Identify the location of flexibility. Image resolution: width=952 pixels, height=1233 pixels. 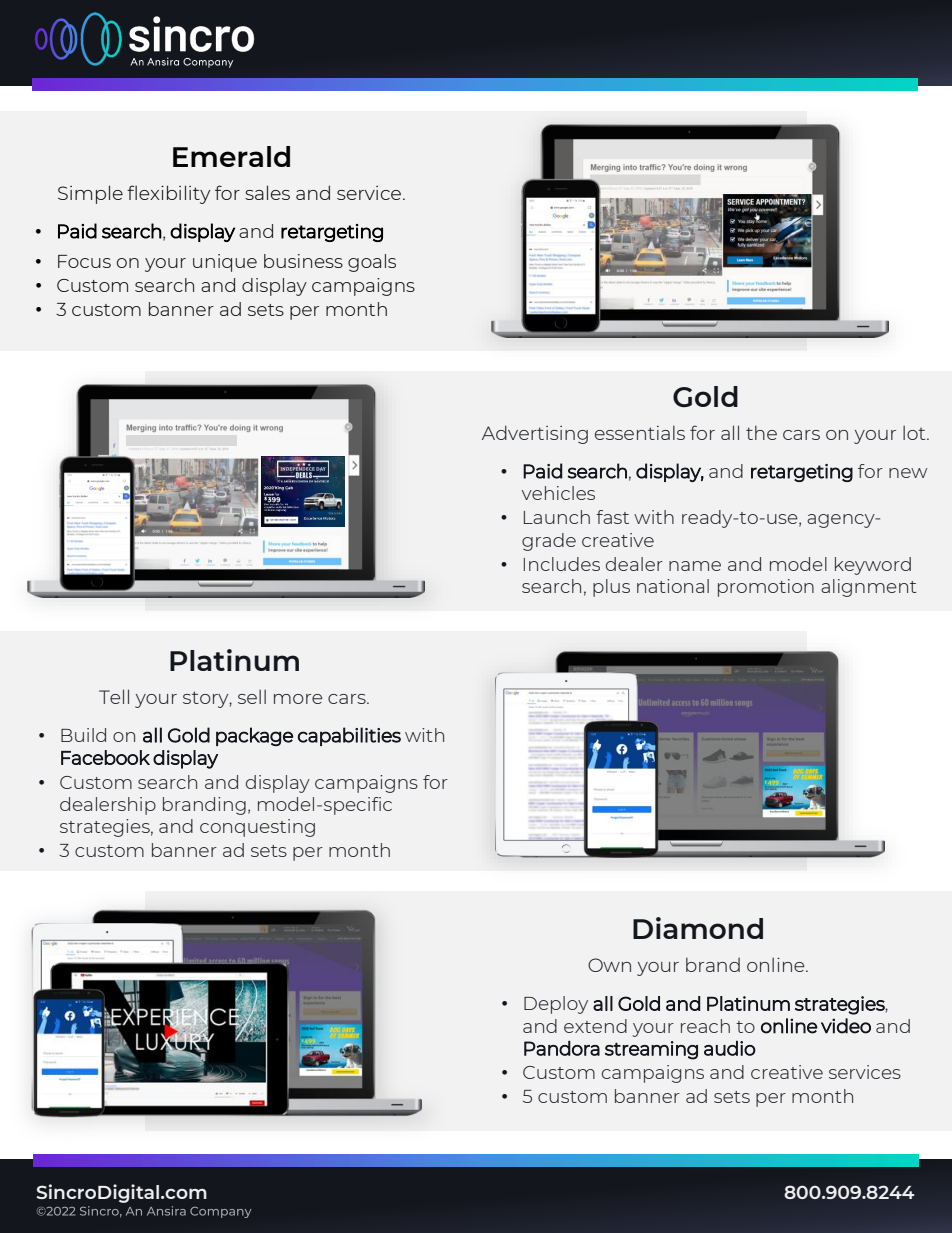
(168, 194).
